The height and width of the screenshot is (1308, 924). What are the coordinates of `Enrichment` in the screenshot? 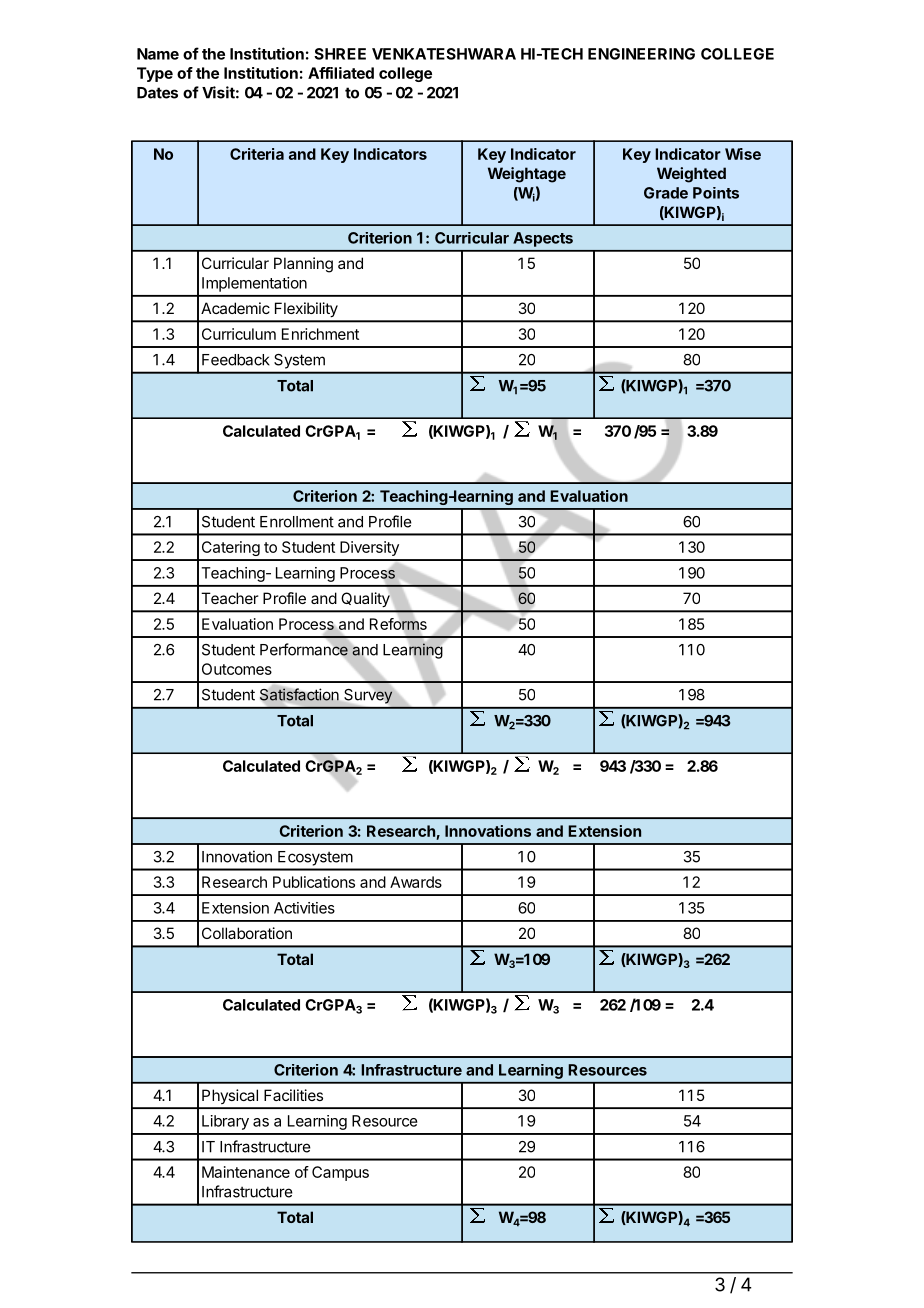 It's located at (320, 334).
